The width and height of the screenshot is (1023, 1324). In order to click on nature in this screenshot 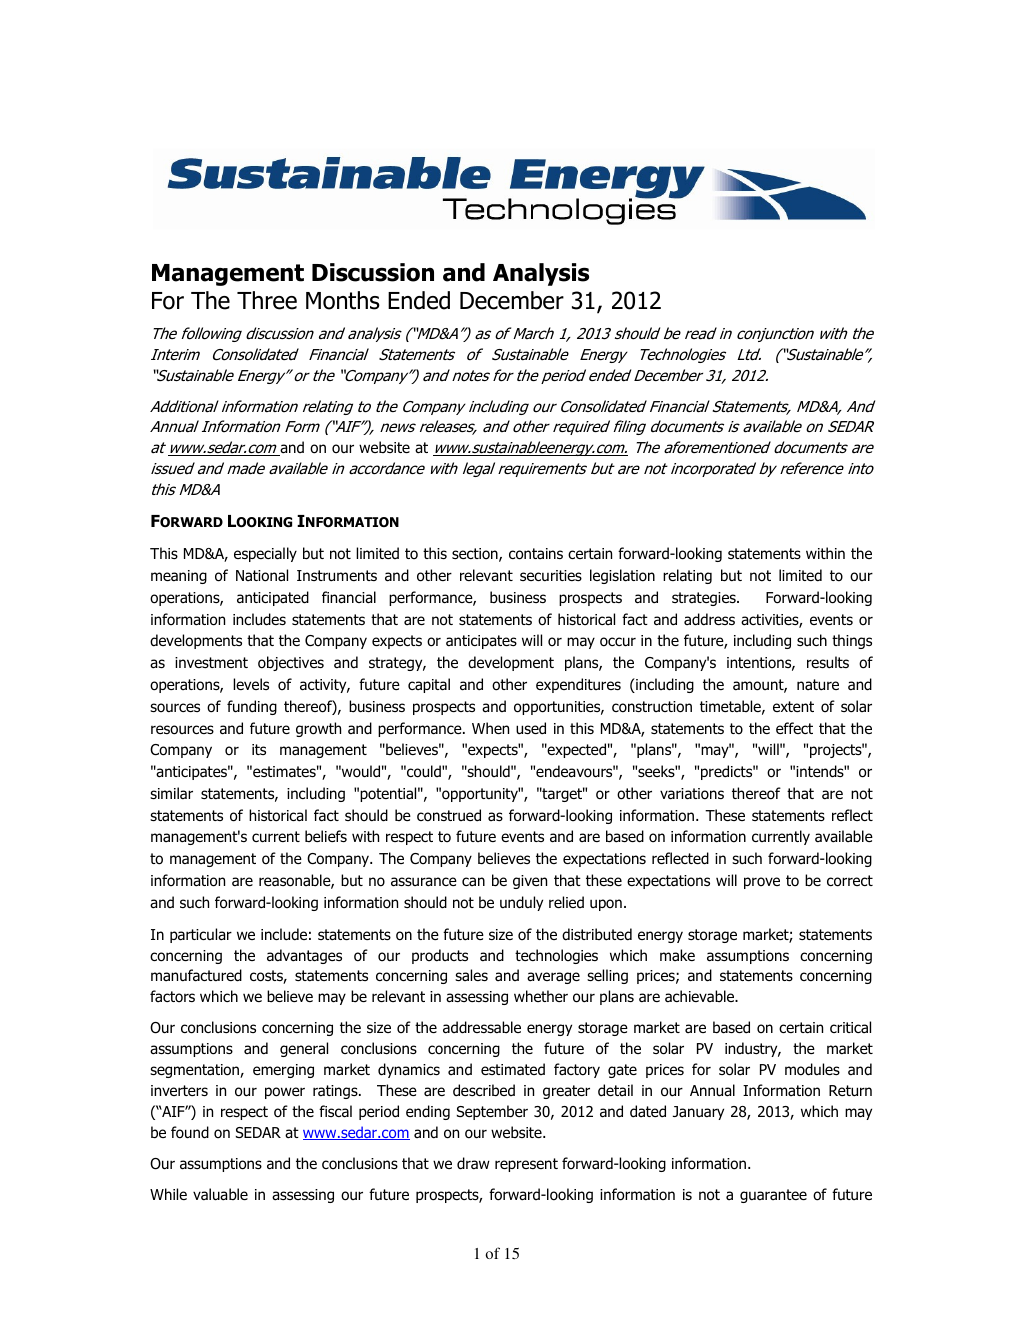, I will do `click(818, 685)`.
